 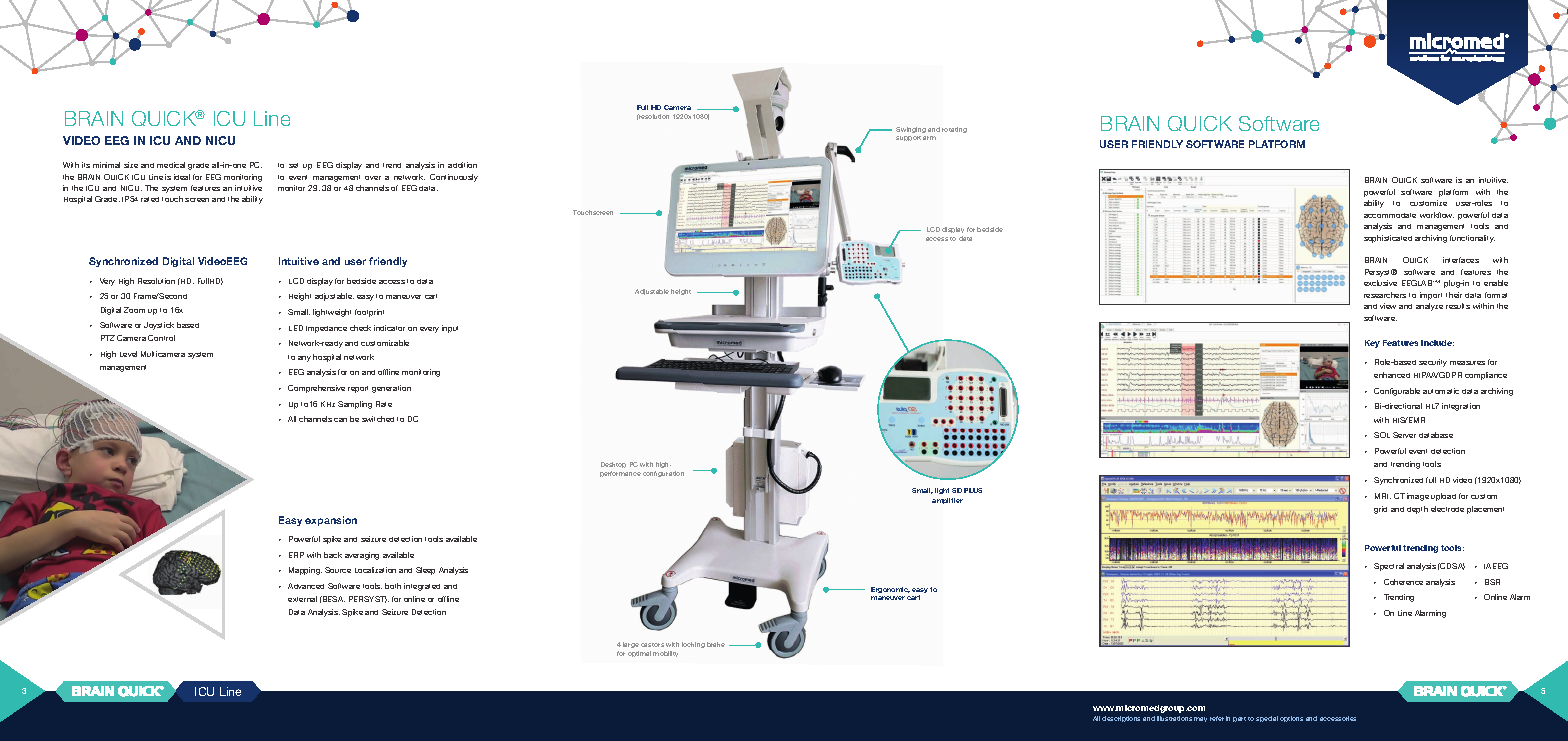 What do you see at coordinates (293, 165) in the image?
I see `set` at bounding box center [293, 165].
